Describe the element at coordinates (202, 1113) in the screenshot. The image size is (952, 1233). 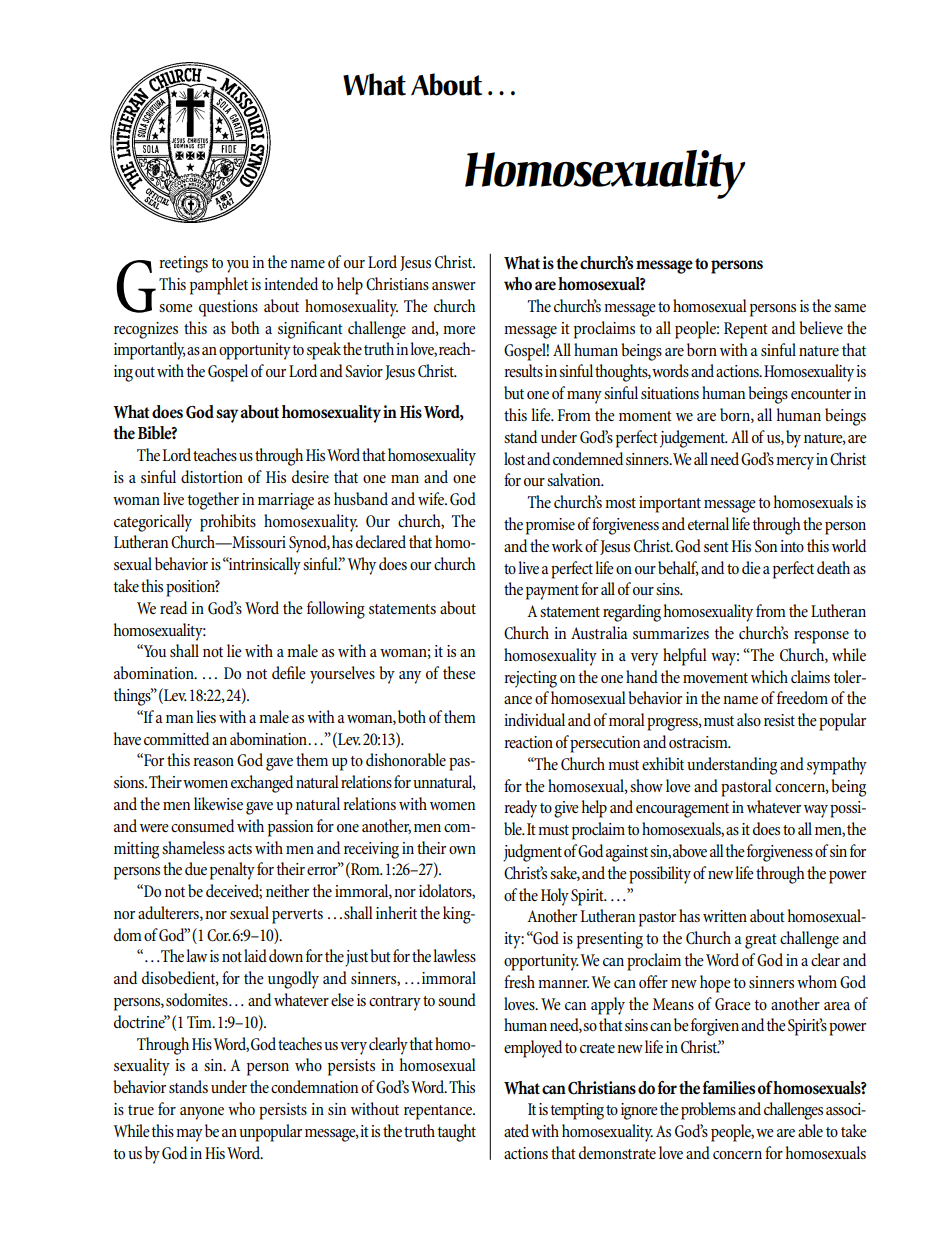
I see `anyone` at that location.
